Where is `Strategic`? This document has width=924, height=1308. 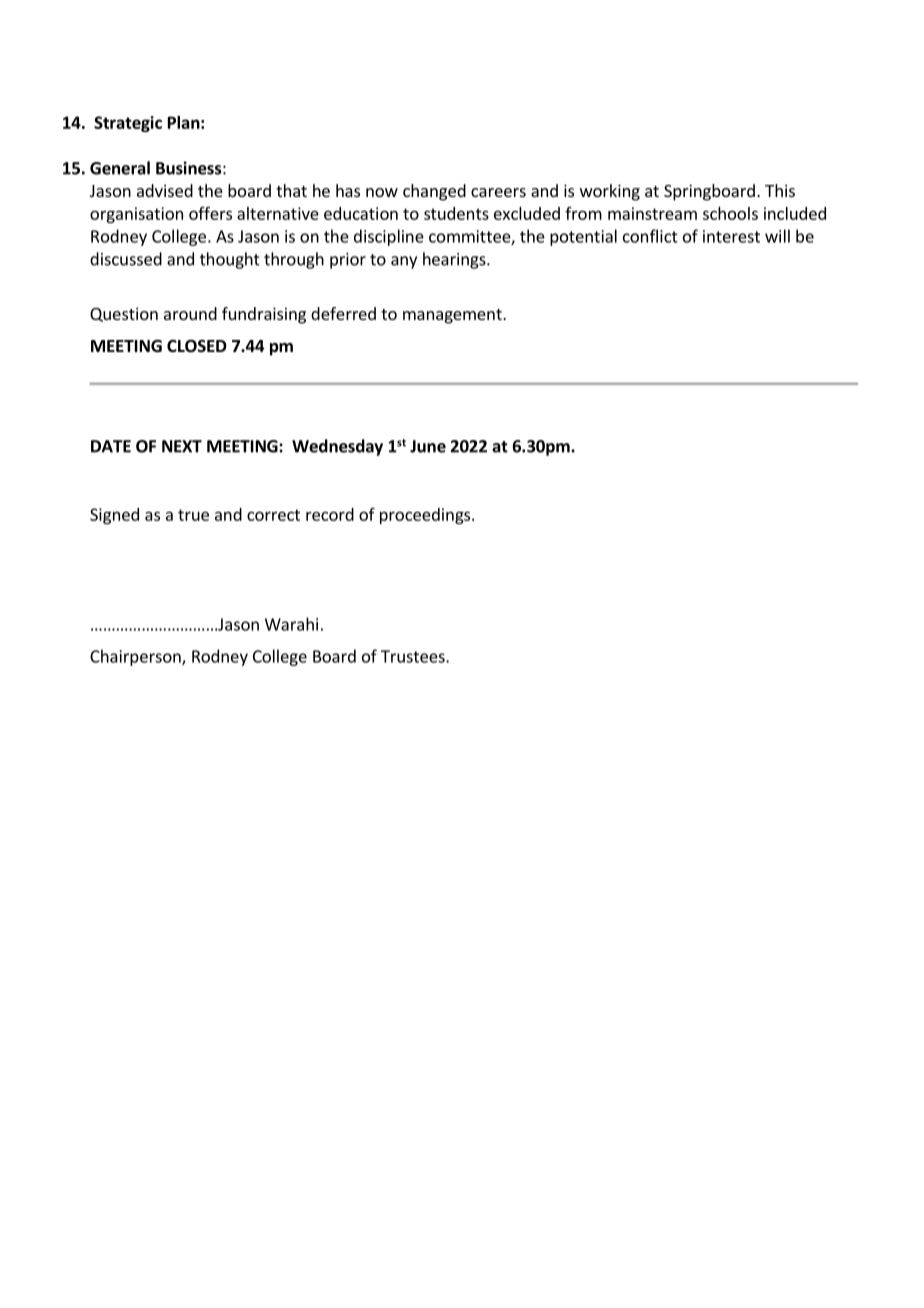 Strategic is located at coordinates (128, 124).
